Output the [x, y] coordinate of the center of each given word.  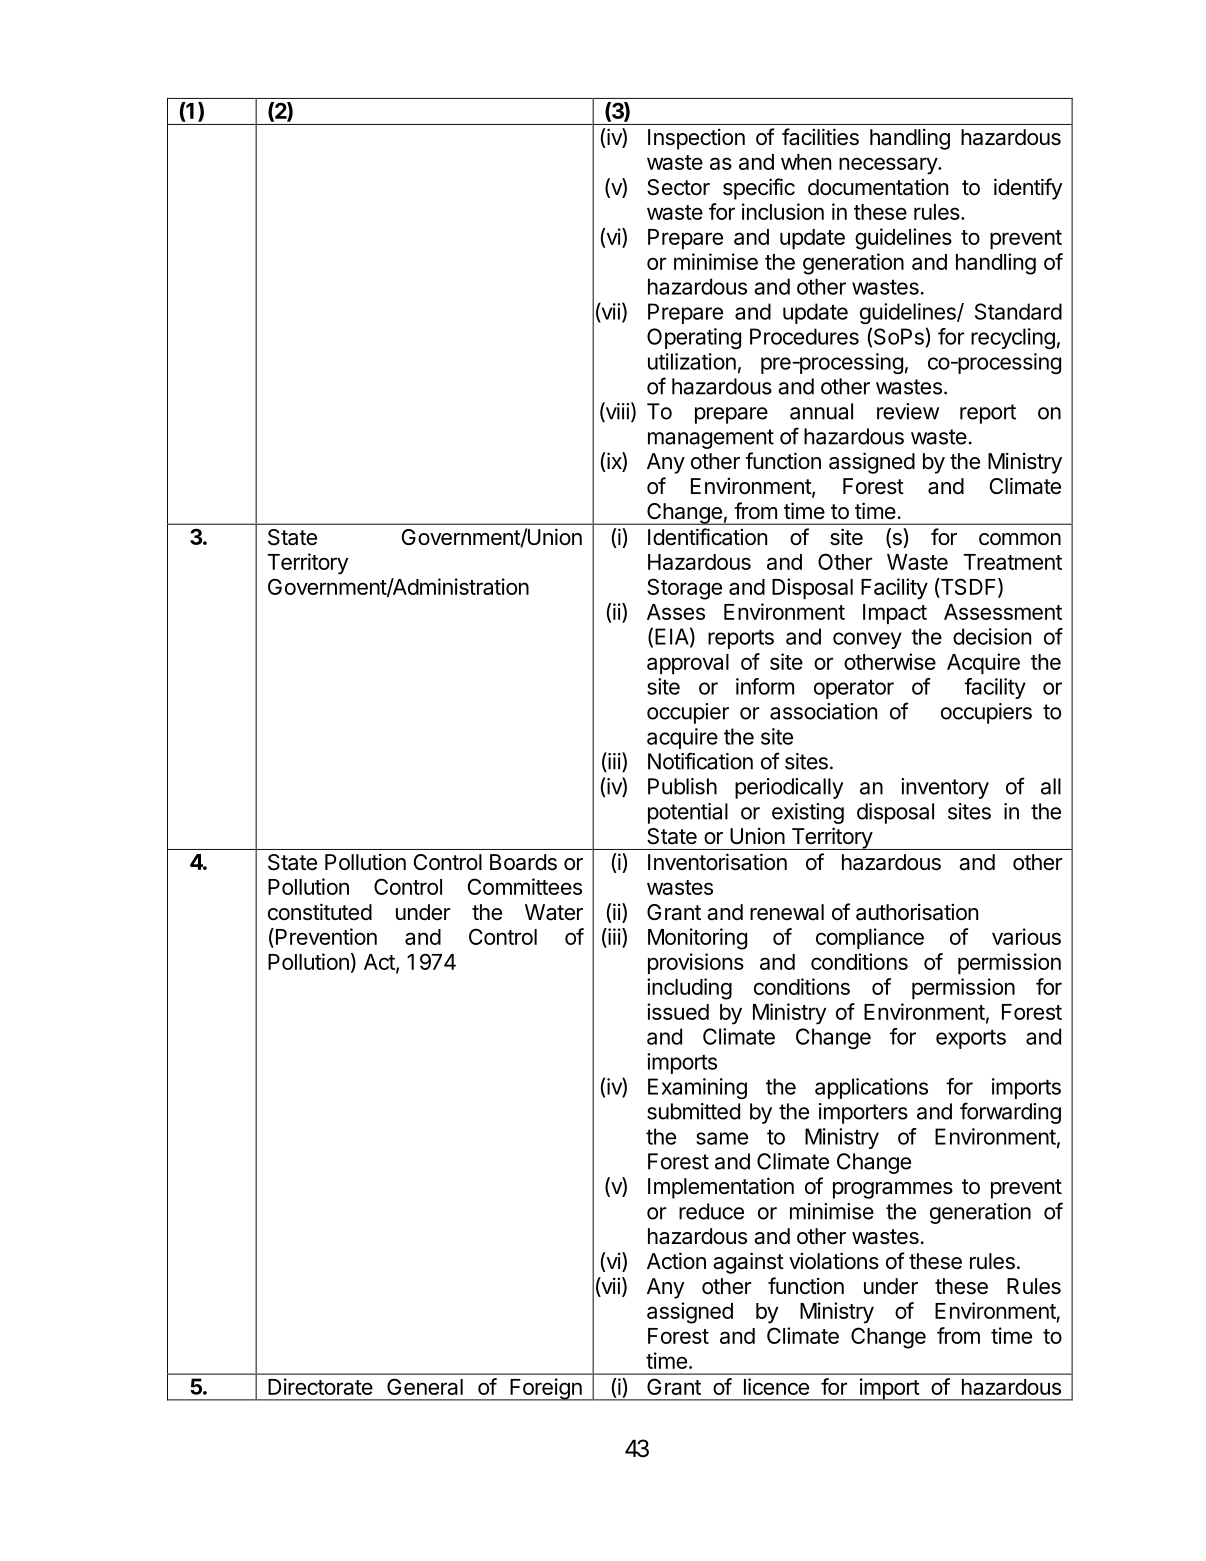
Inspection [696, 139]
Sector [678, 187]
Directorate [320, 1386]
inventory [945, 788]
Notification [700, 761]
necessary [889, 166]
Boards [523, 862]
